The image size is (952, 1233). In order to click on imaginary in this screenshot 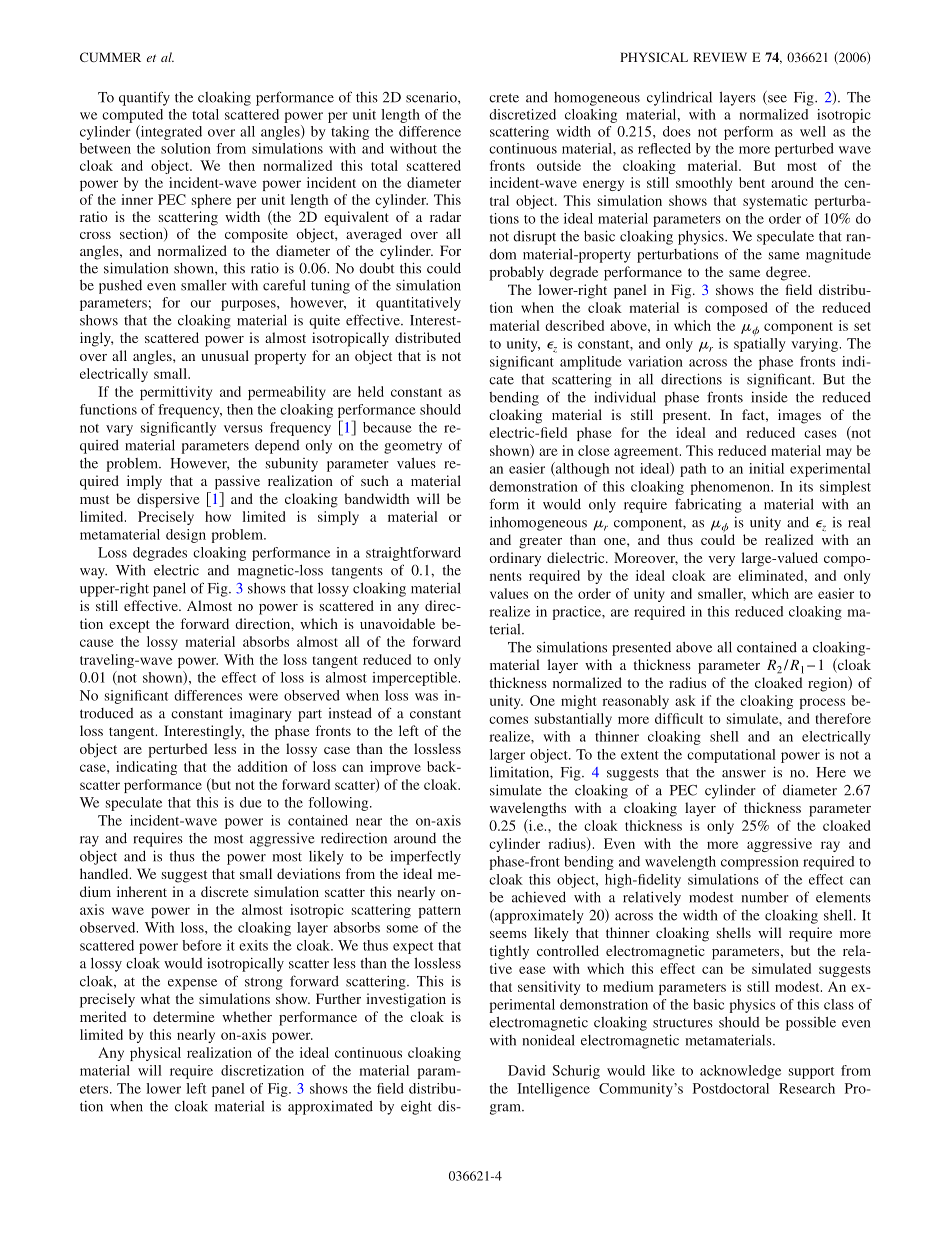, I will do `click(261, 715)`.
